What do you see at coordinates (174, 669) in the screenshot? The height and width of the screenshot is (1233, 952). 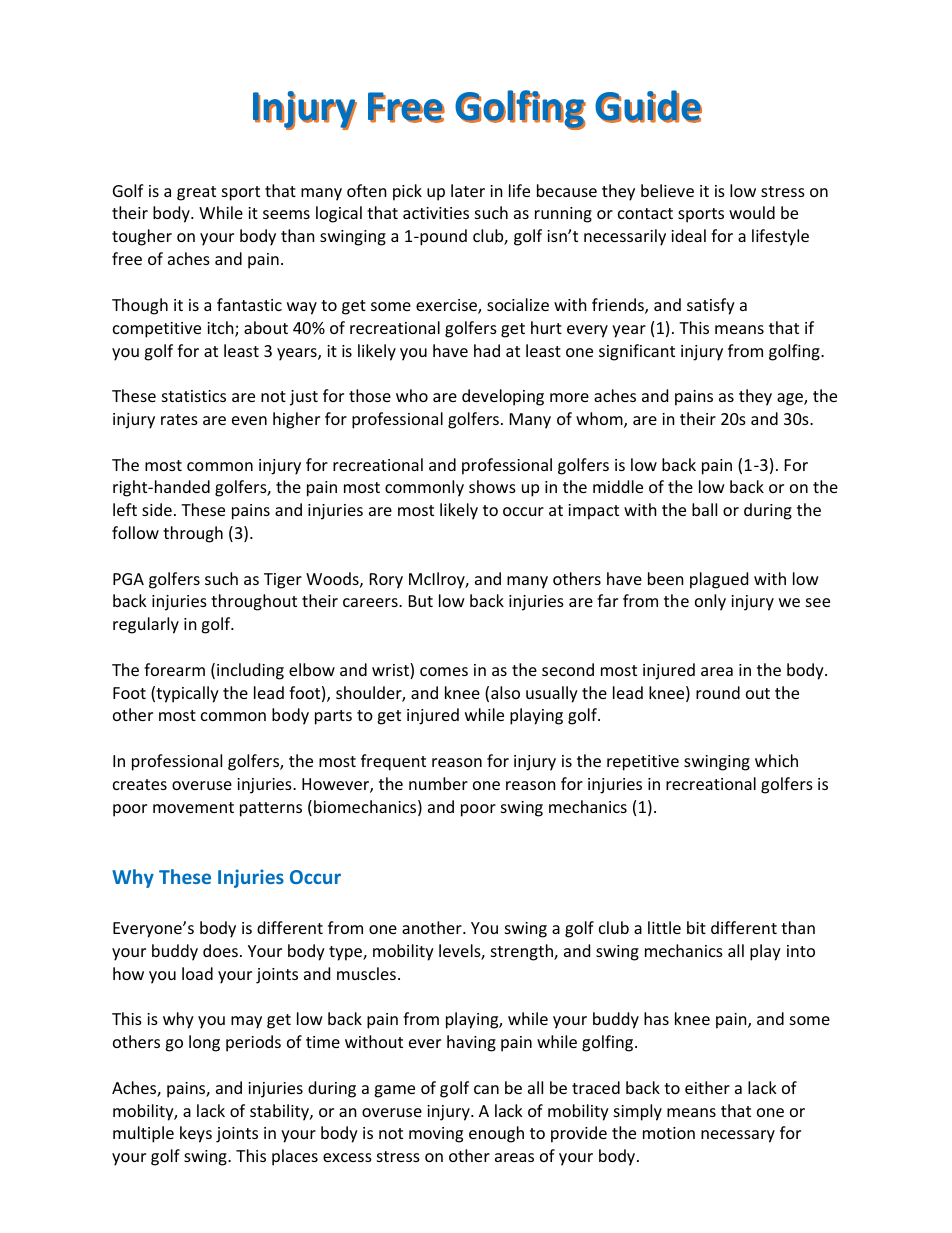 I see `forearm` at bounding box center [174, 669].
